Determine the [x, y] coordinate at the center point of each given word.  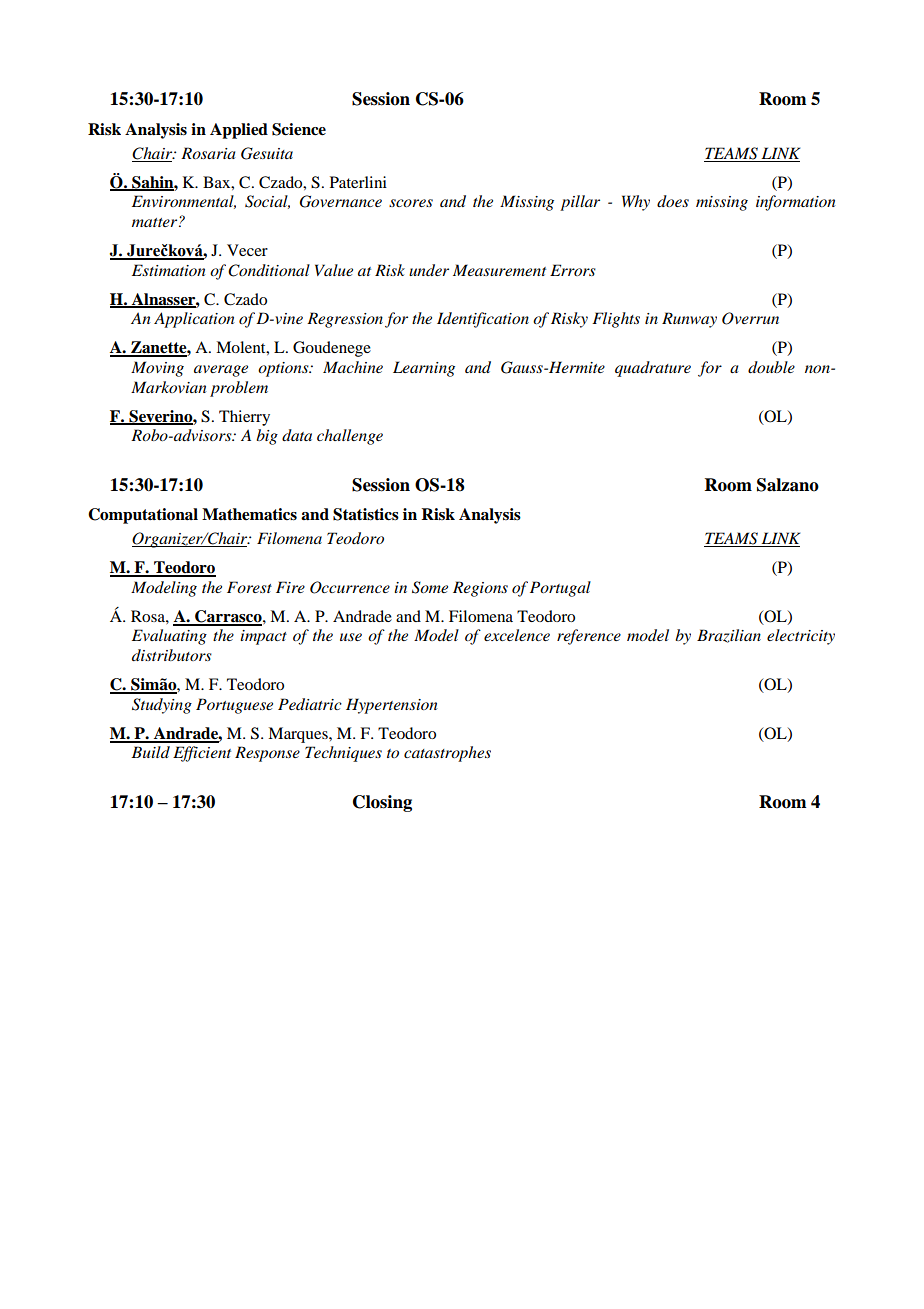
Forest [249, 587]
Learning [424, 369]
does [673, 201]
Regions [480, 589]
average [221, 371]
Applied [239, 131]
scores [411, 203]
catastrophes [447, 754]
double [771, 367]
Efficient [202, 754]
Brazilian [729, 636]
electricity [801, 637]
